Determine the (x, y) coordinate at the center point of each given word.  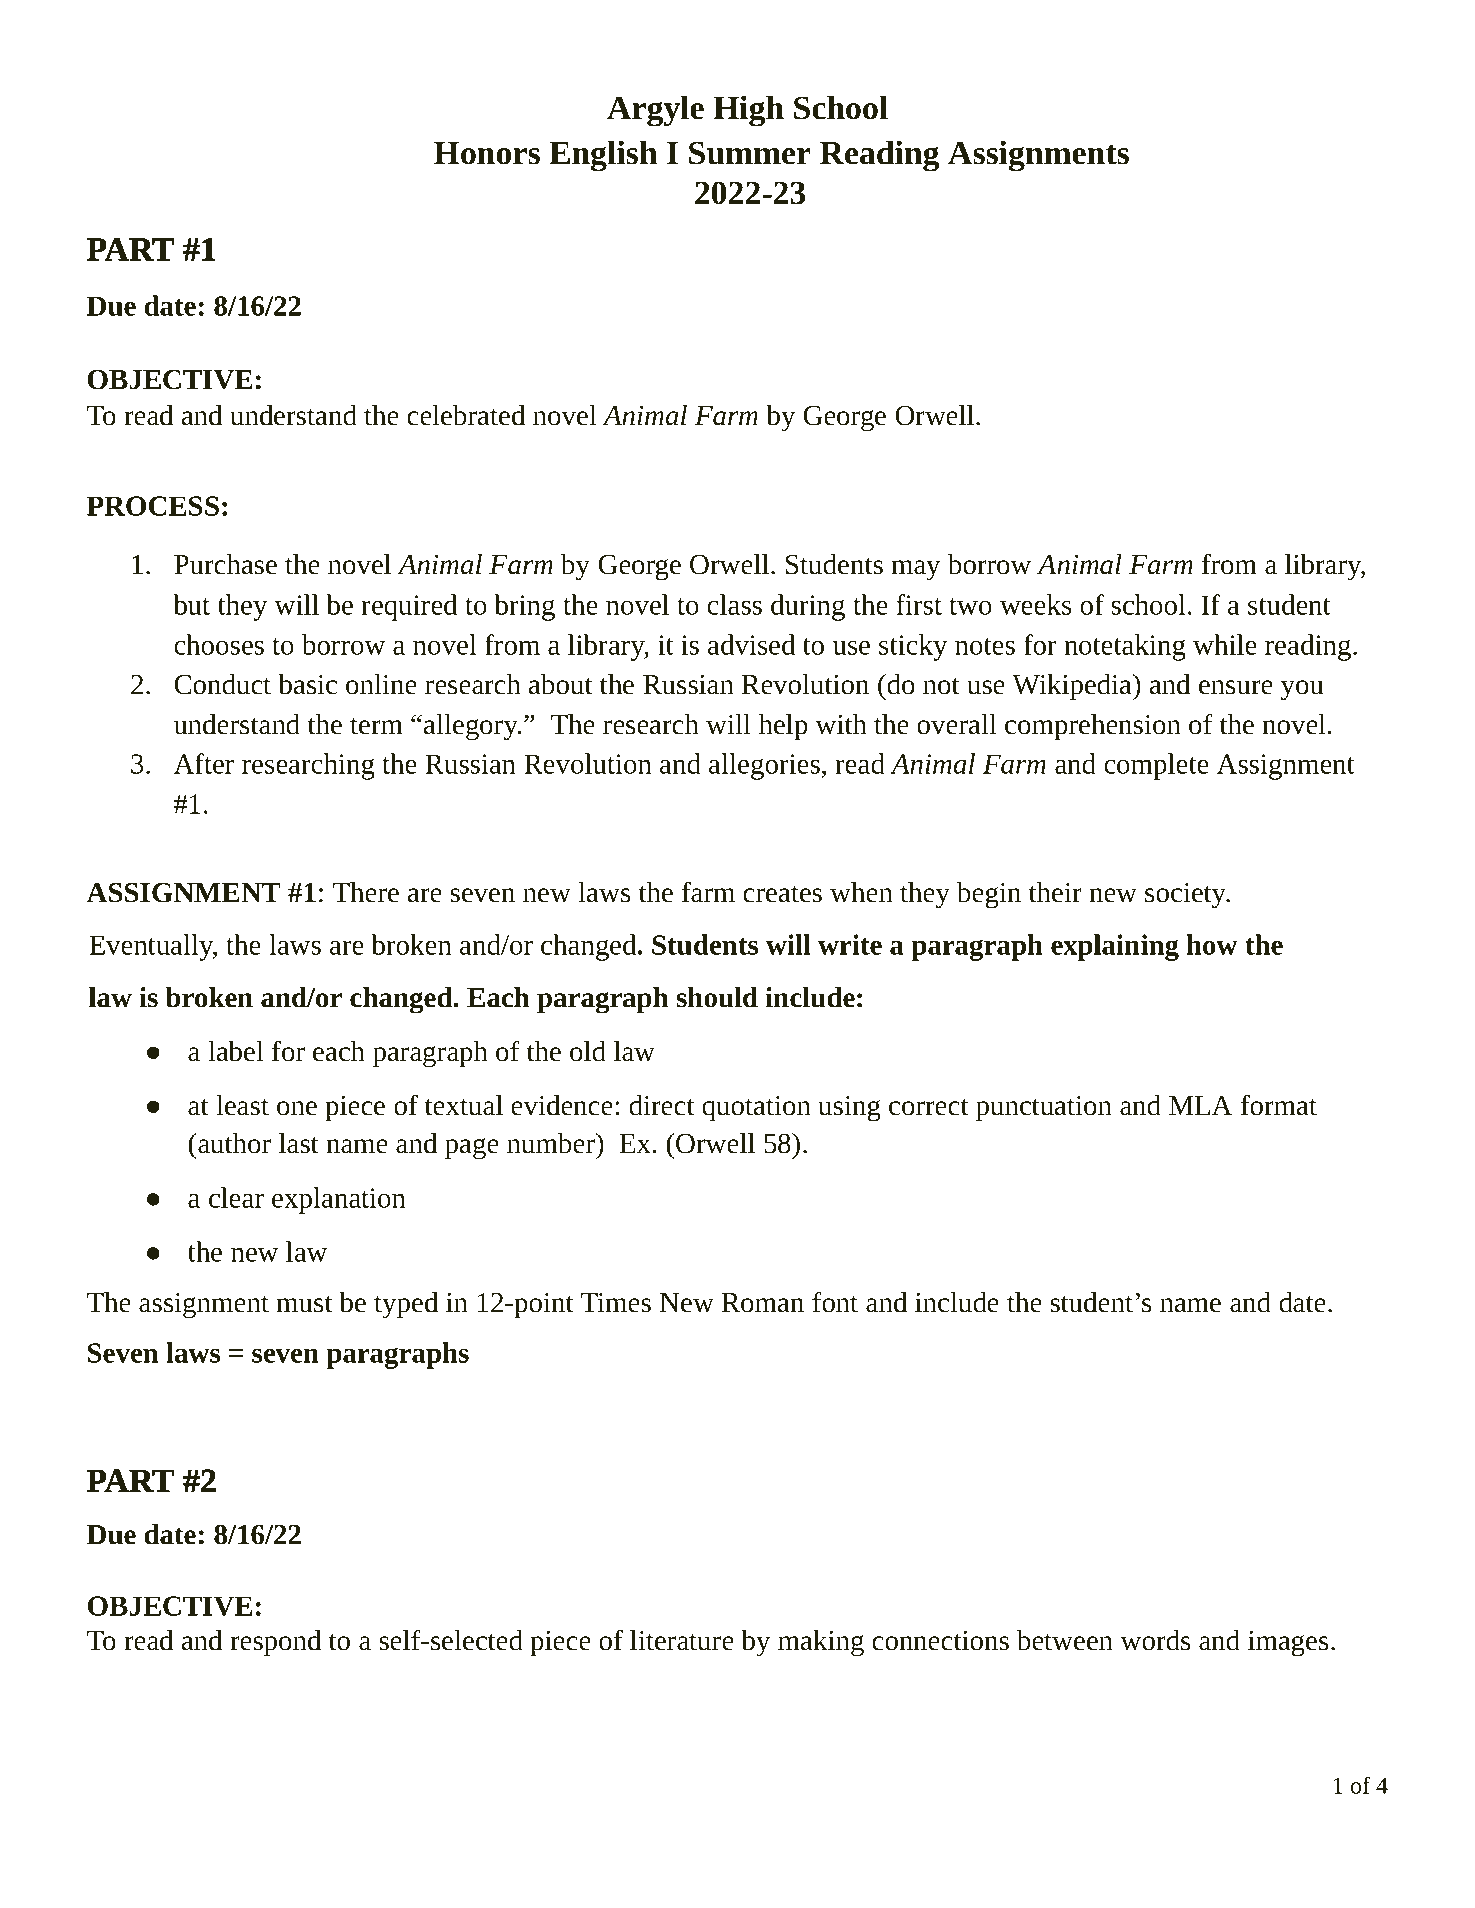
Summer (750, 153)
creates (782, 894)
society (1186, 896)
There (366, 892)
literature (682, 1640)
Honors (487, 153)
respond (275, 1643)
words (1155, 1640)
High (748, 111)
